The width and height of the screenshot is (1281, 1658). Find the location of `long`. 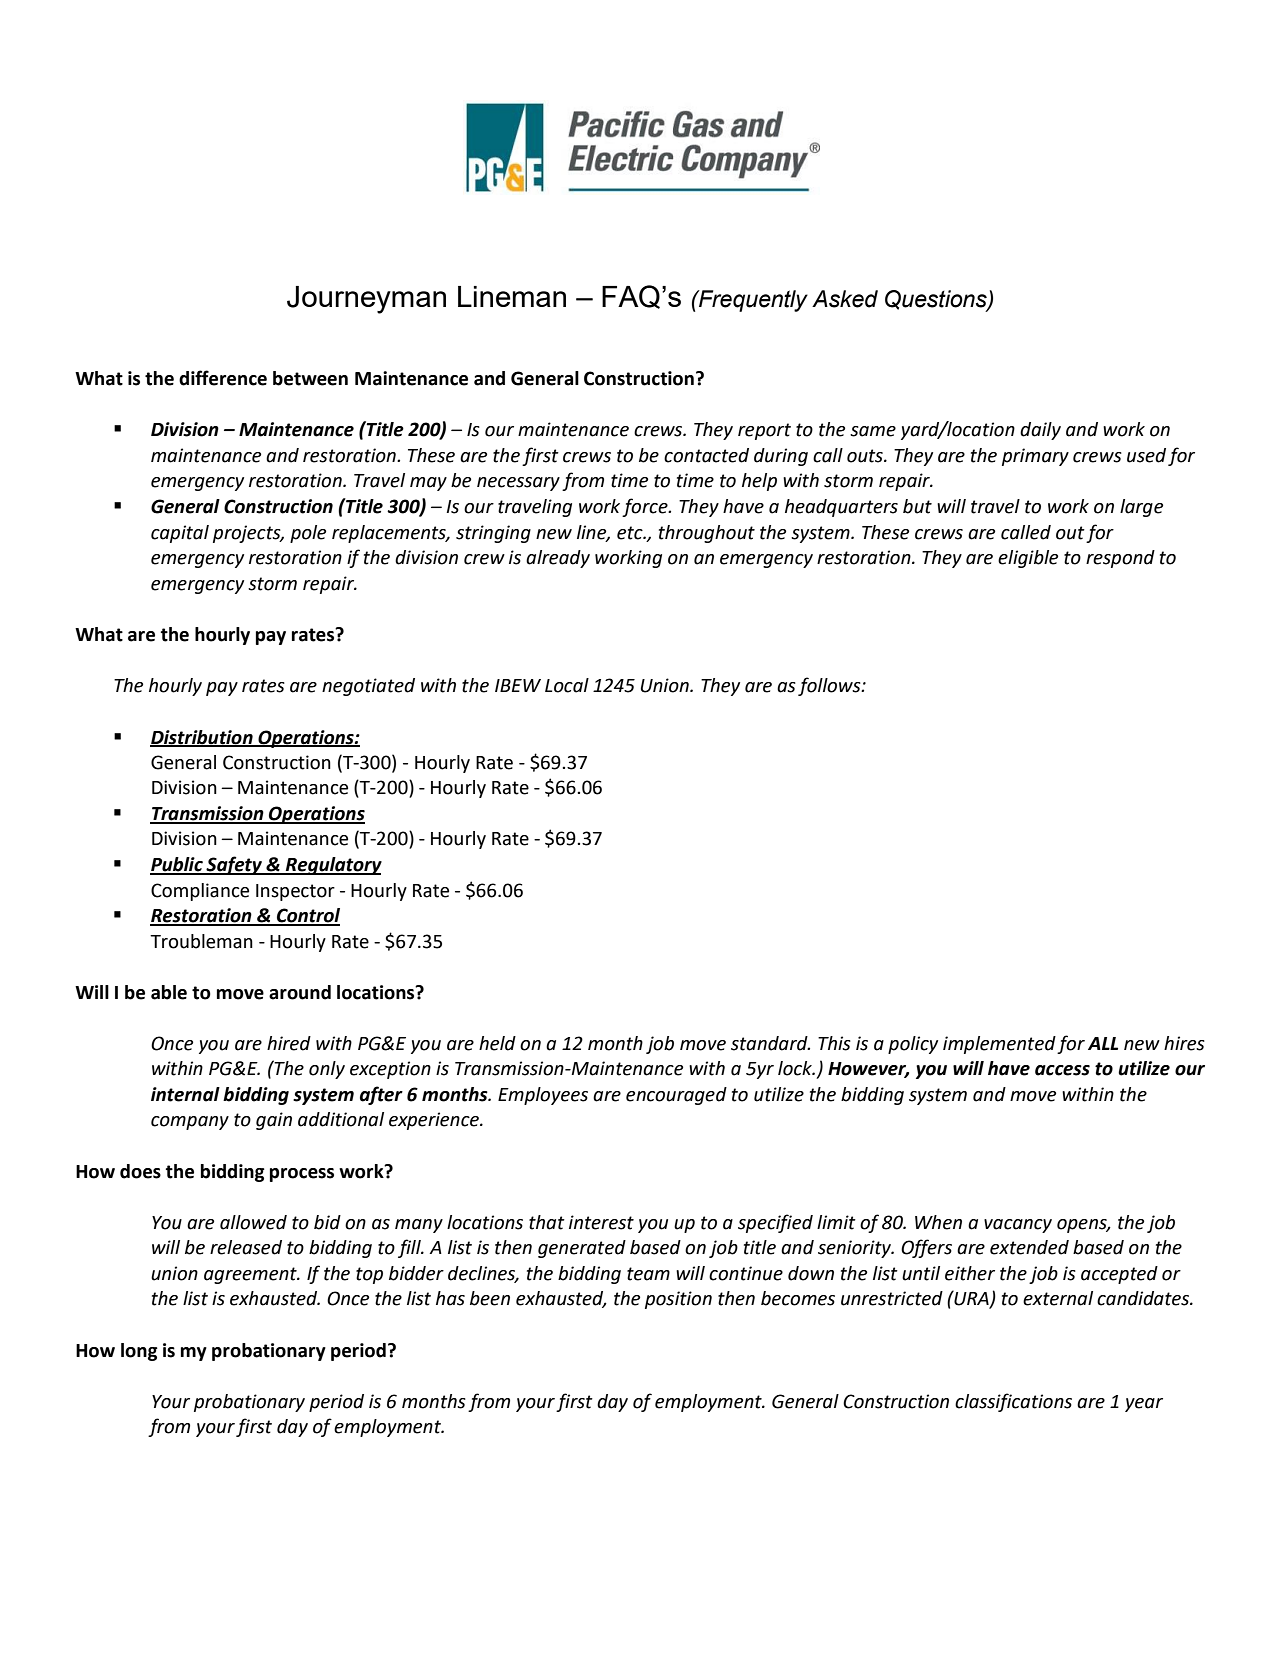

long is located at coordinates (139, 1352).
